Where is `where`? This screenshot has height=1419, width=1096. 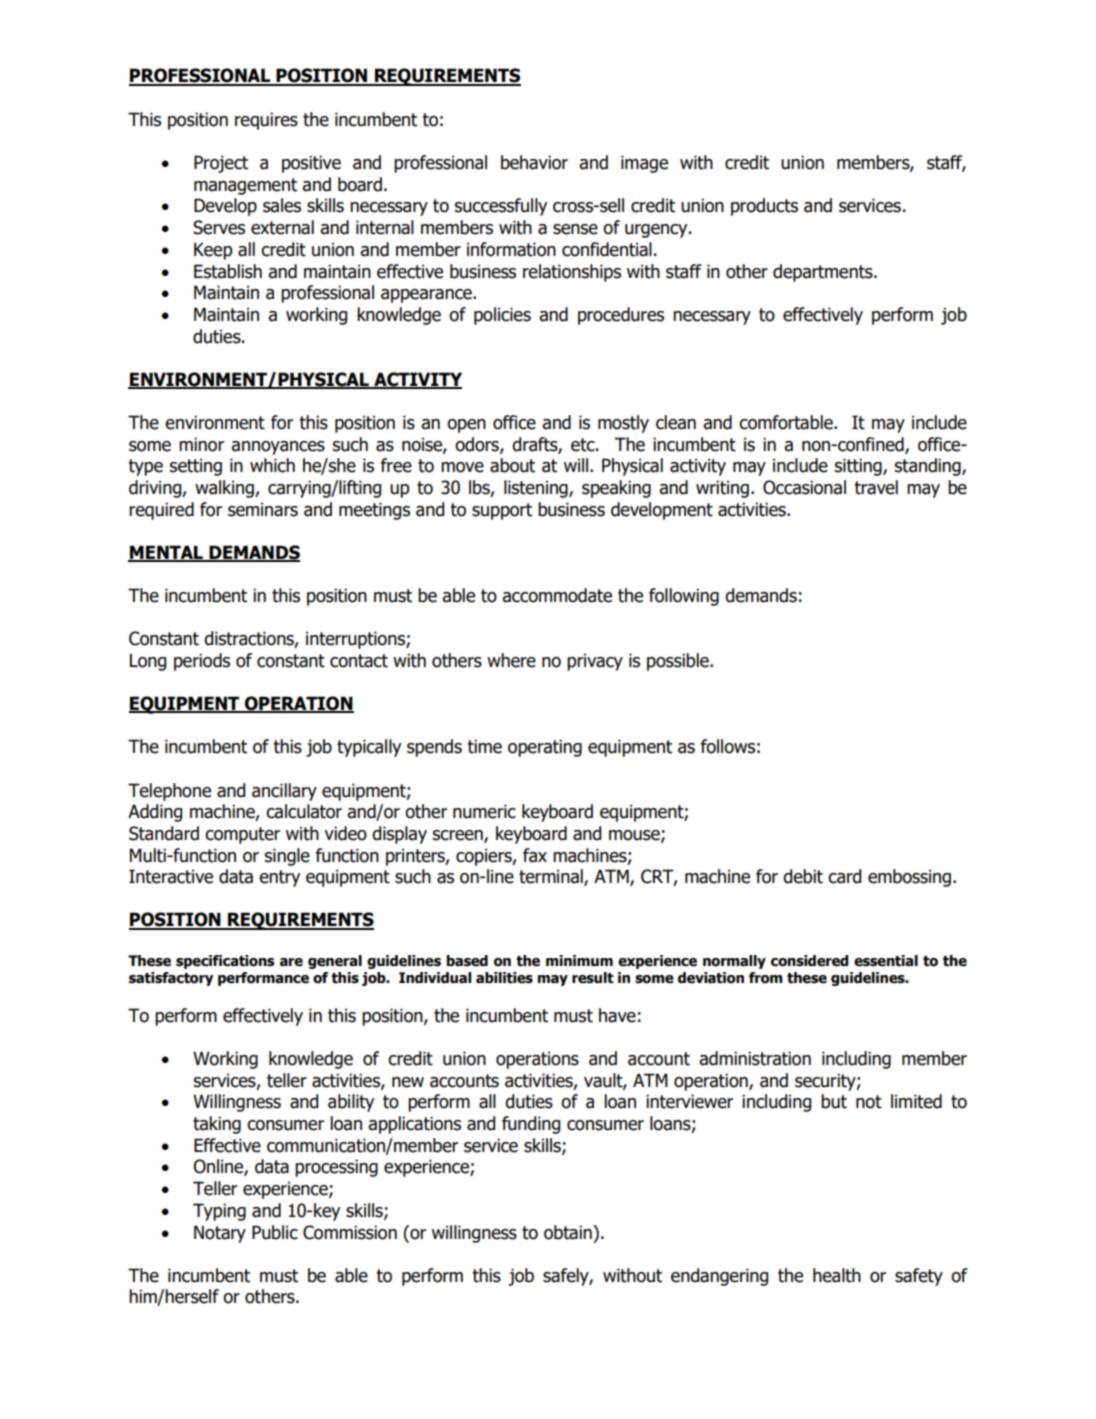
where is located at coordinates (511, 660).
